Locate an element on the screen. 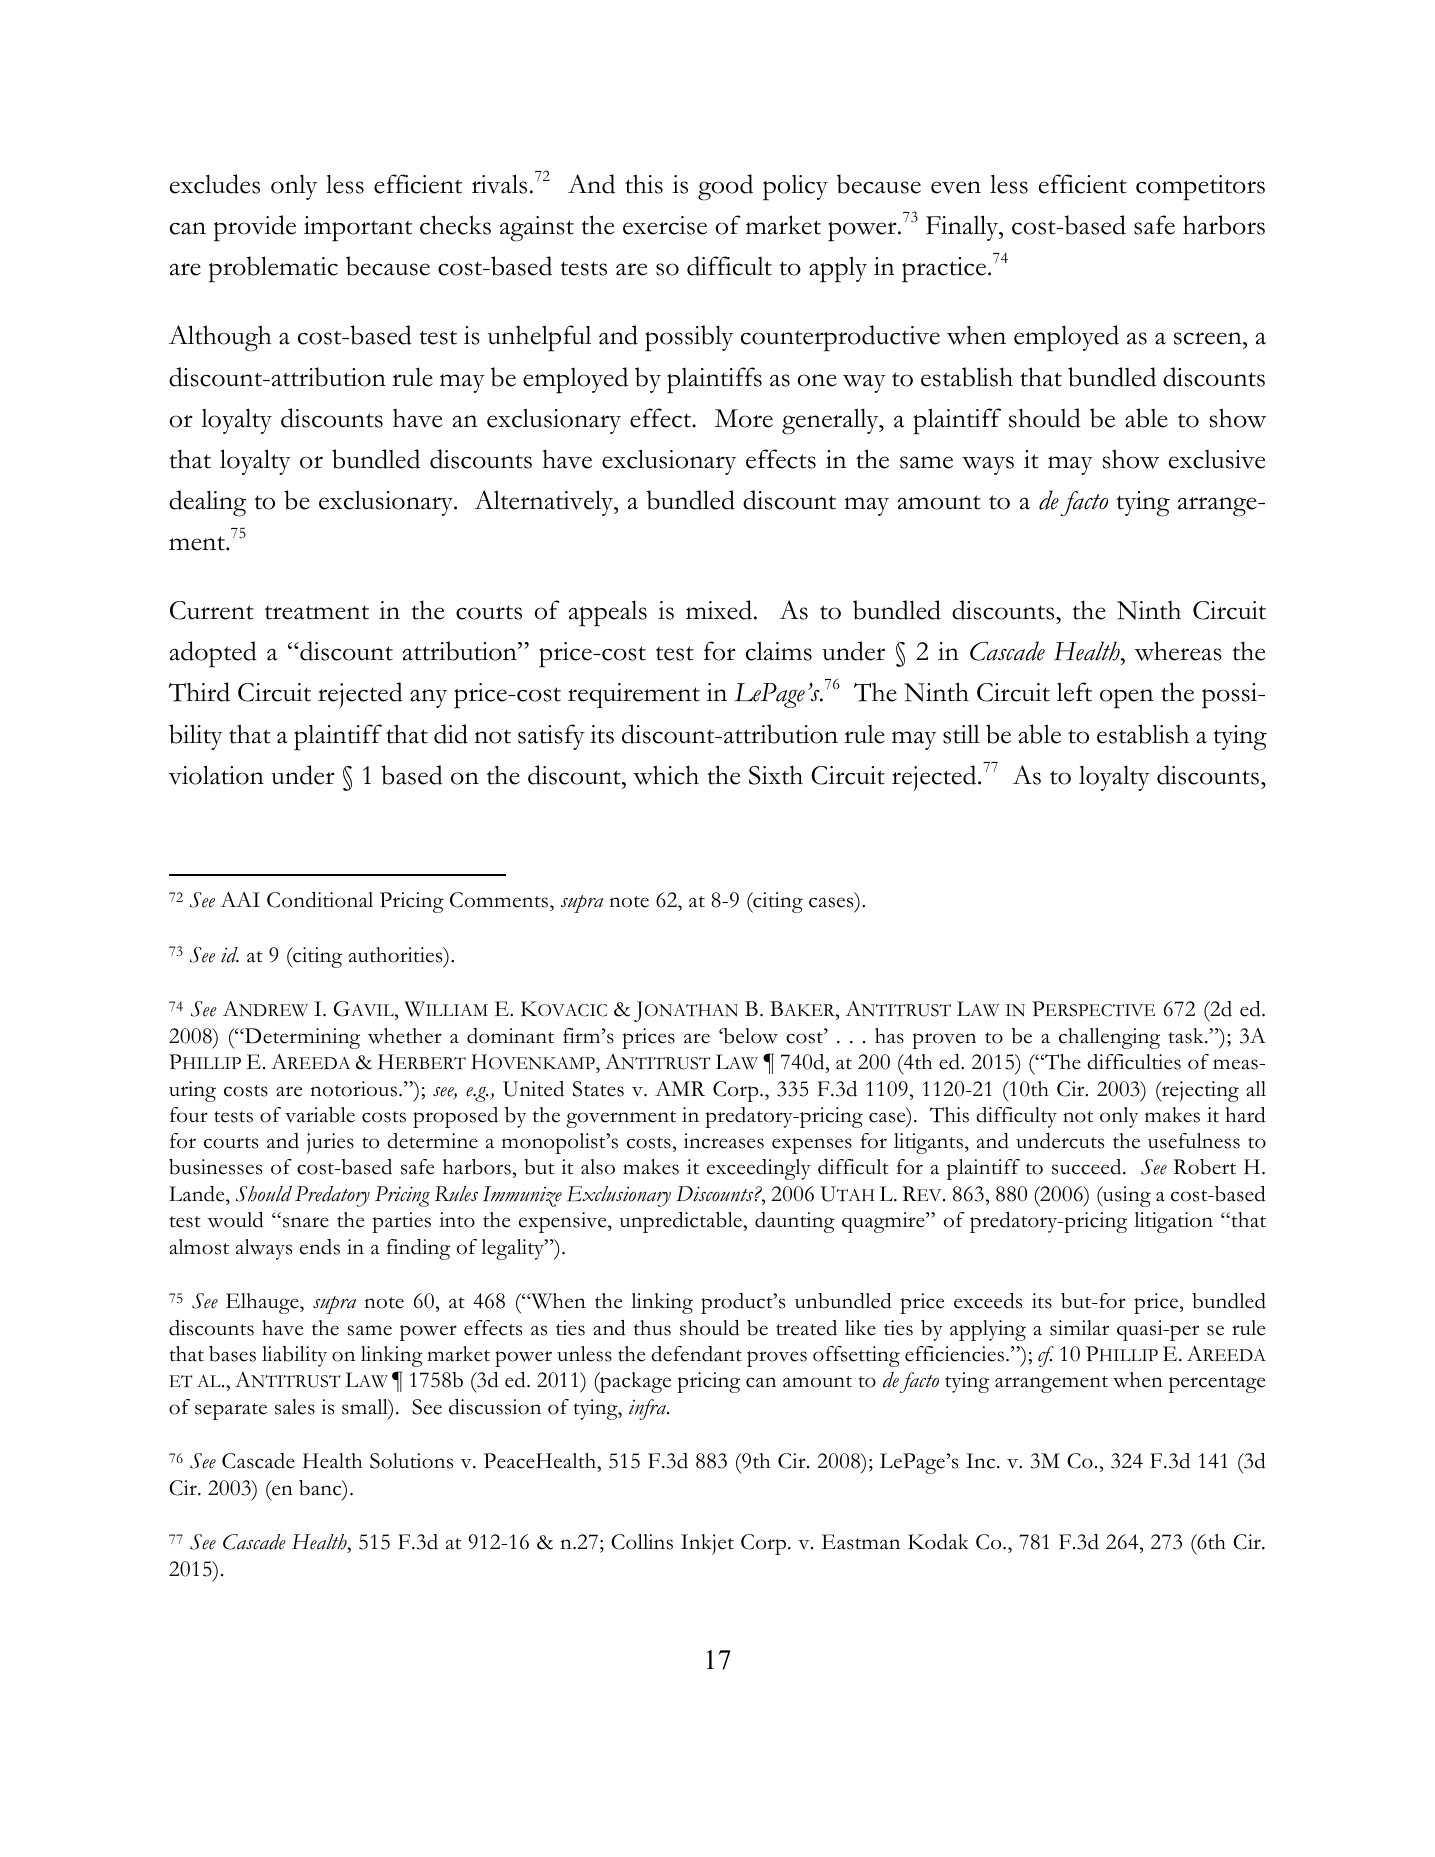  competitors is located at coordinates (1200, 188).
